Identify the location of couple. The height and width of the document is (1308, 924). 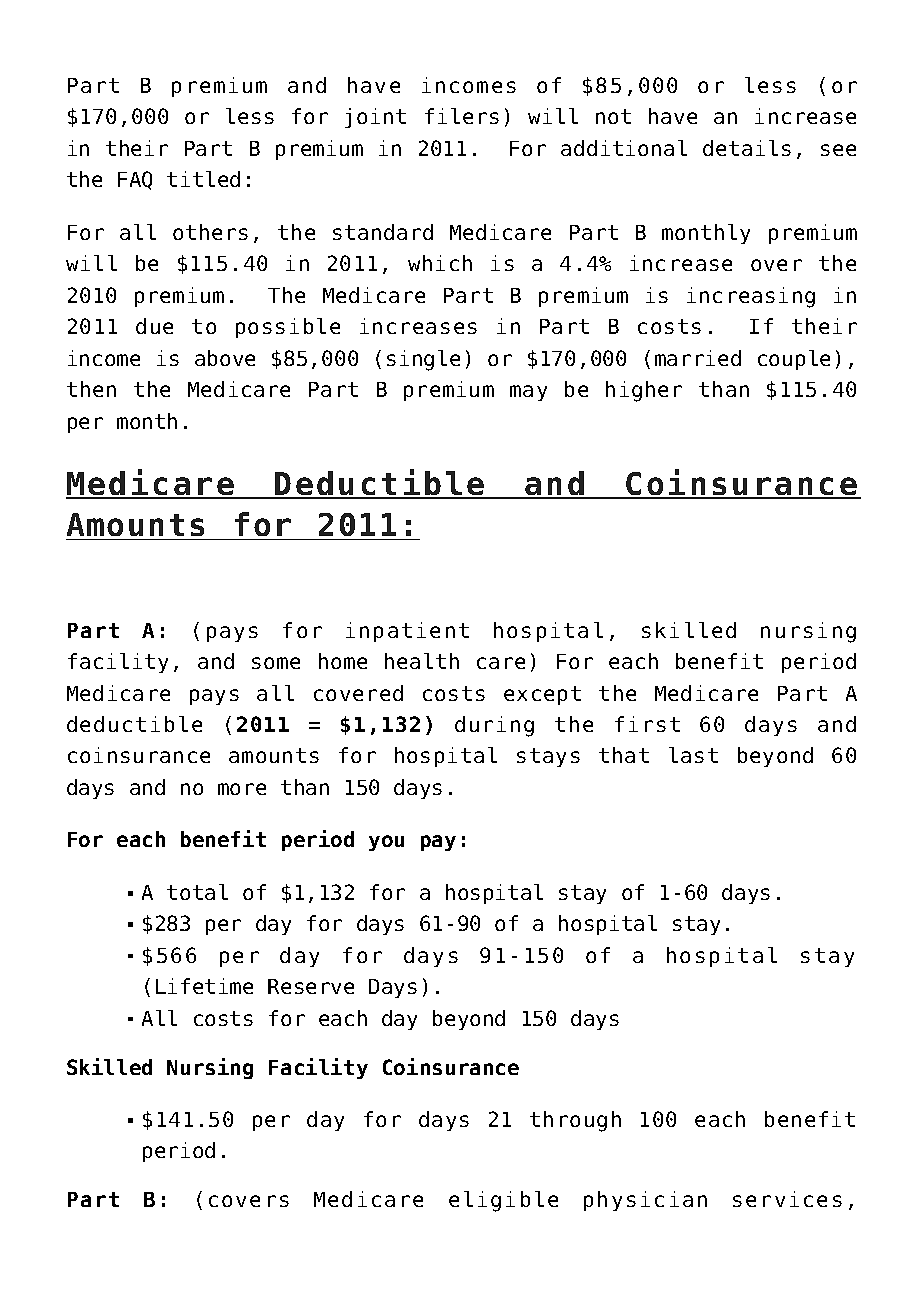
(794, 360).
